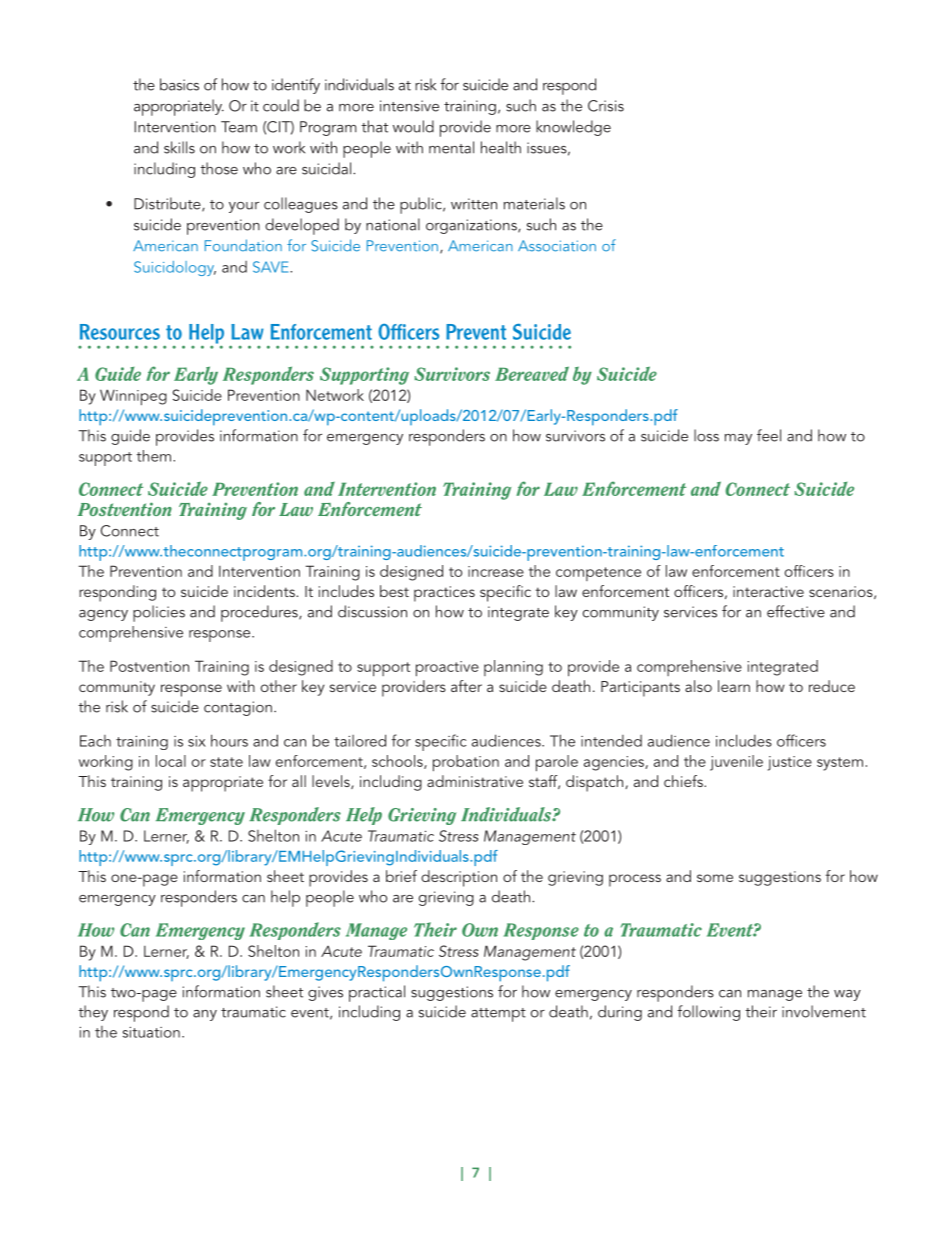  Describe the element at coordinates (466, 686) in the document. I see `after` at that location.
